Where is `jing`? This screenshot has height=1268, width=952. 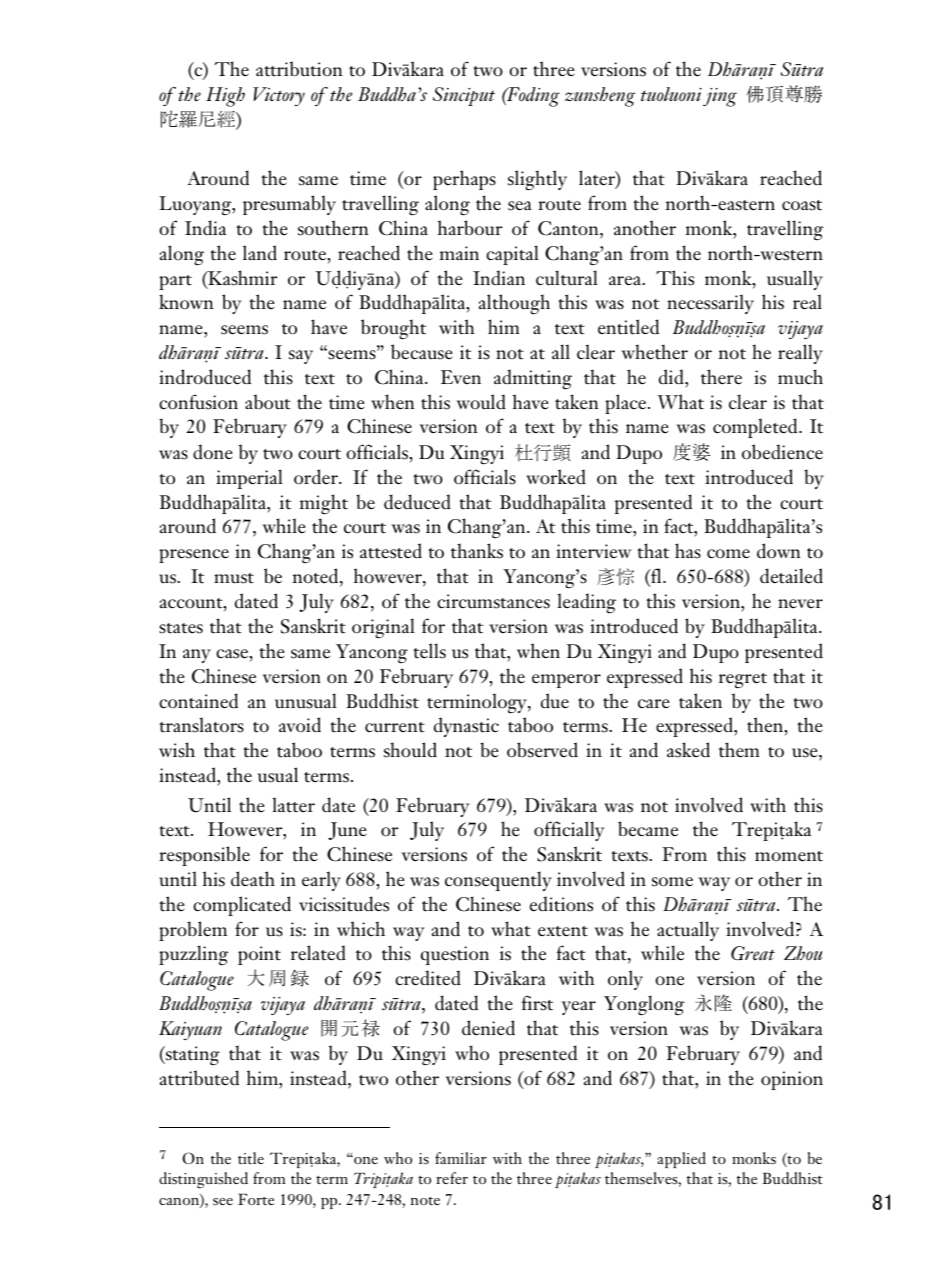 jing is located at coordinates (720, 97).
